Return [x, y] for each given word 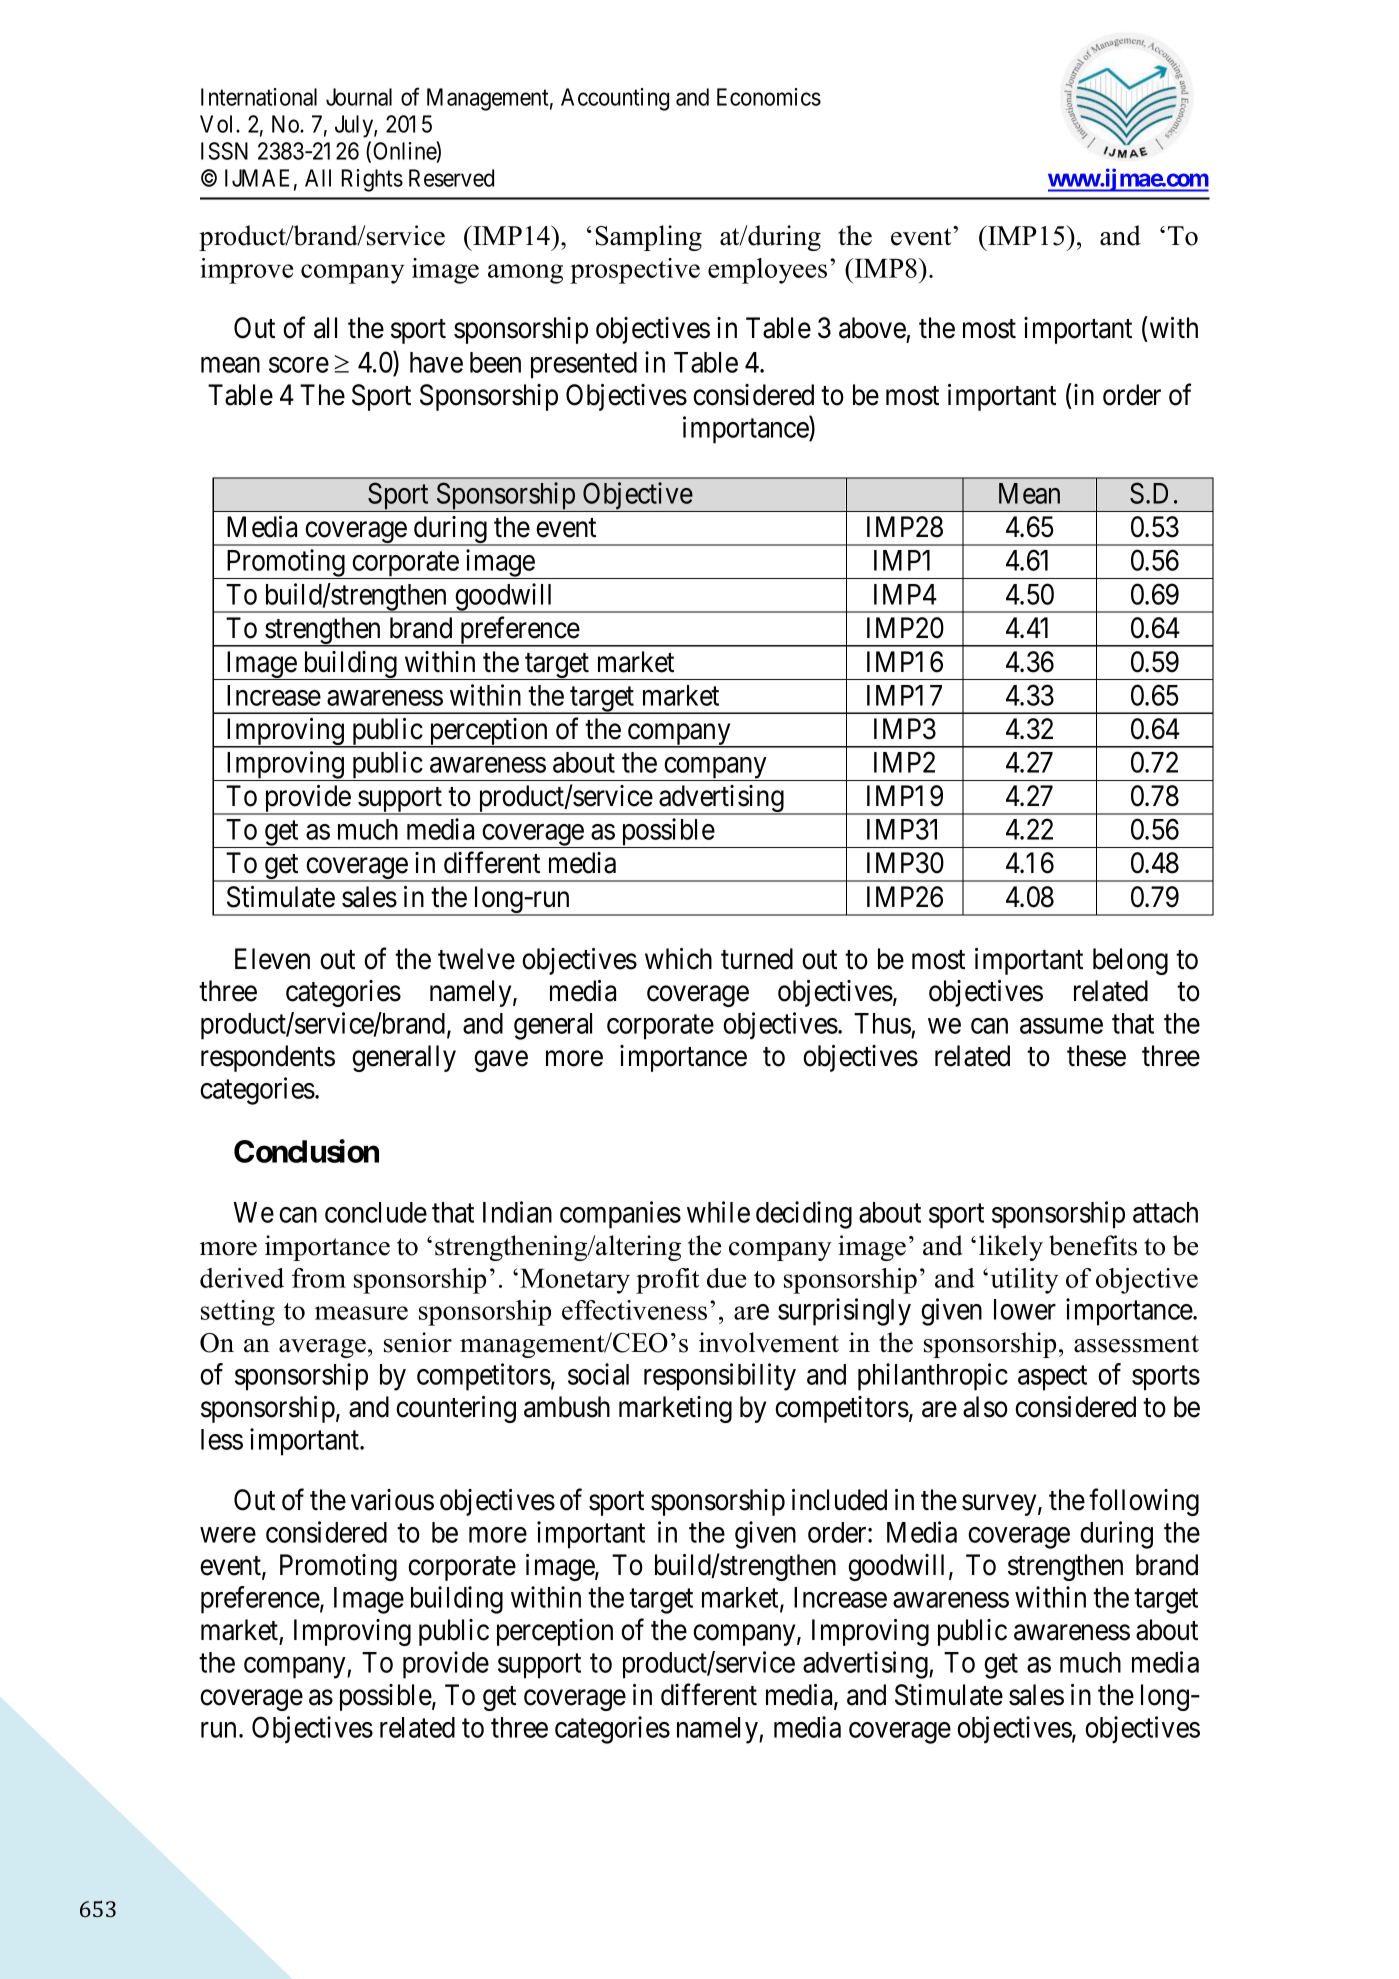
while [718, 1212]
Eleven [272, 959]
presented [584, 365]
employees [767, 271]
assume [1061, 1026]
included [839, 1500]
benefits [1093, 1245]
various [392, 1500]
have [436, 362]
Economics [769, 97]
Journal [359, 97]
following [1144, 1502]
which [678, 959]
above [872, 328]
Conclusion [306, 1151]
